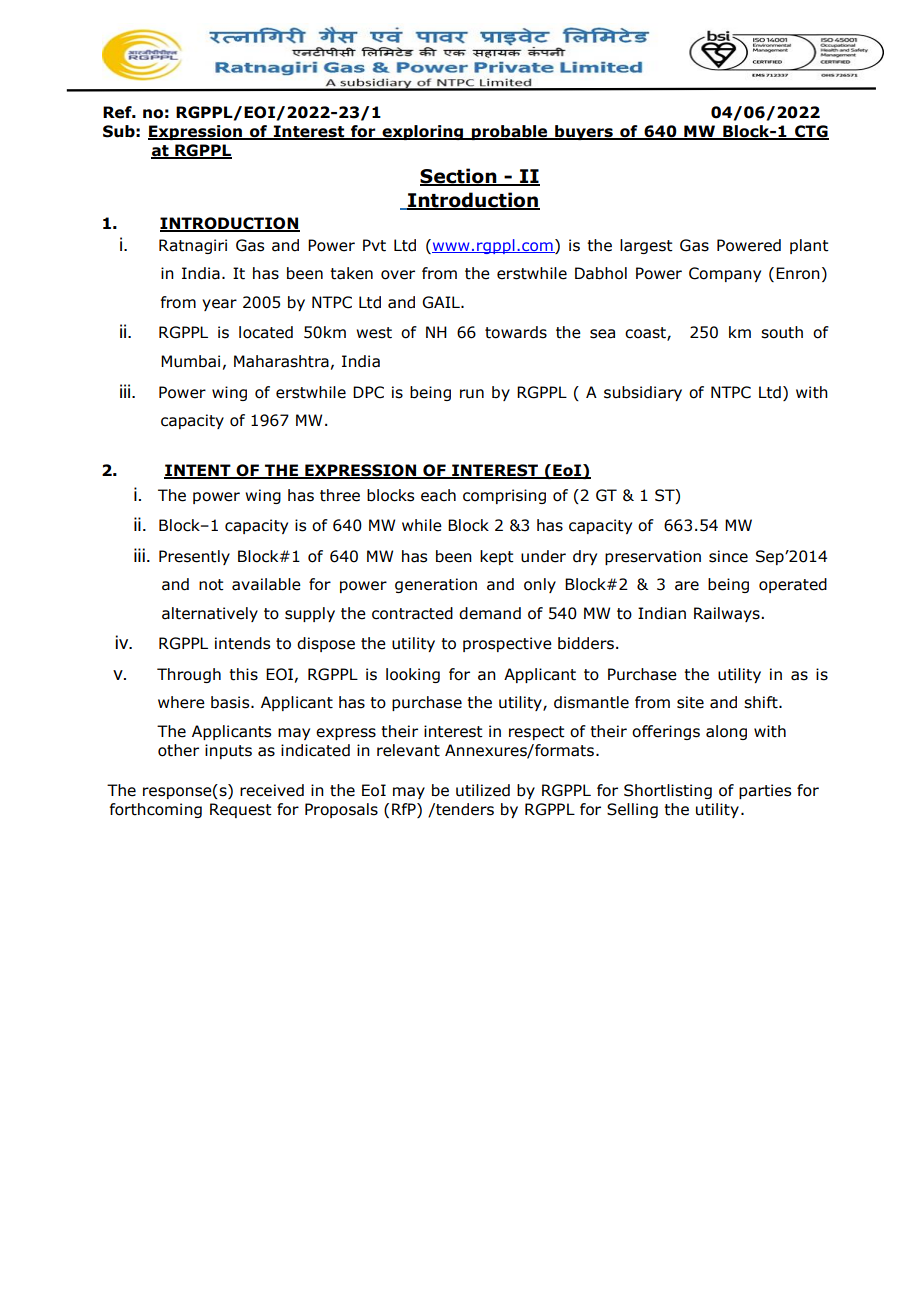 This screenshot has width=924, height=1307. Describe the element at coordinates (272, 790) in the screenshot. I see `received` at that location.
